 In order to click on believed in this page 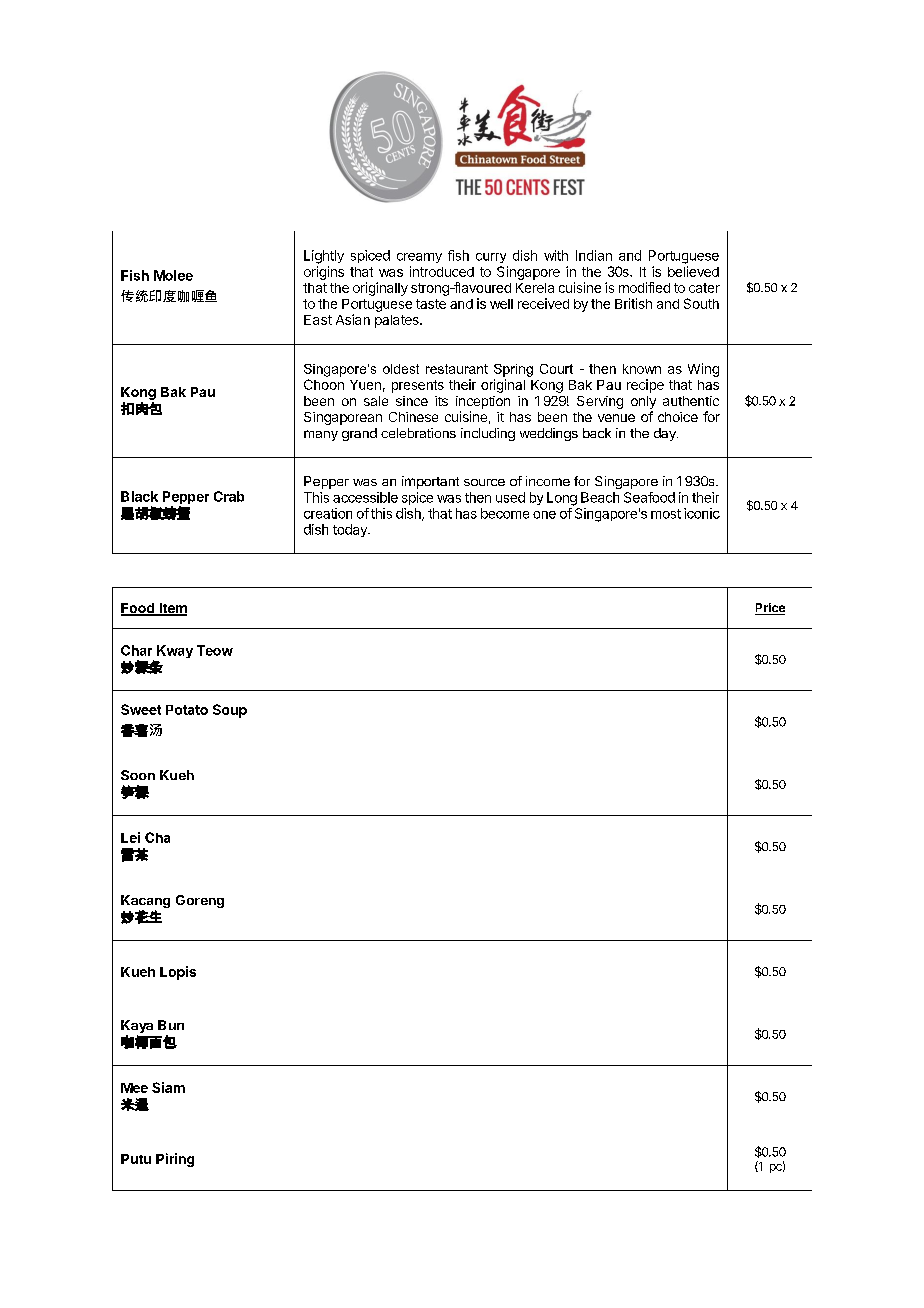, I will do `click(693, 271)`.
